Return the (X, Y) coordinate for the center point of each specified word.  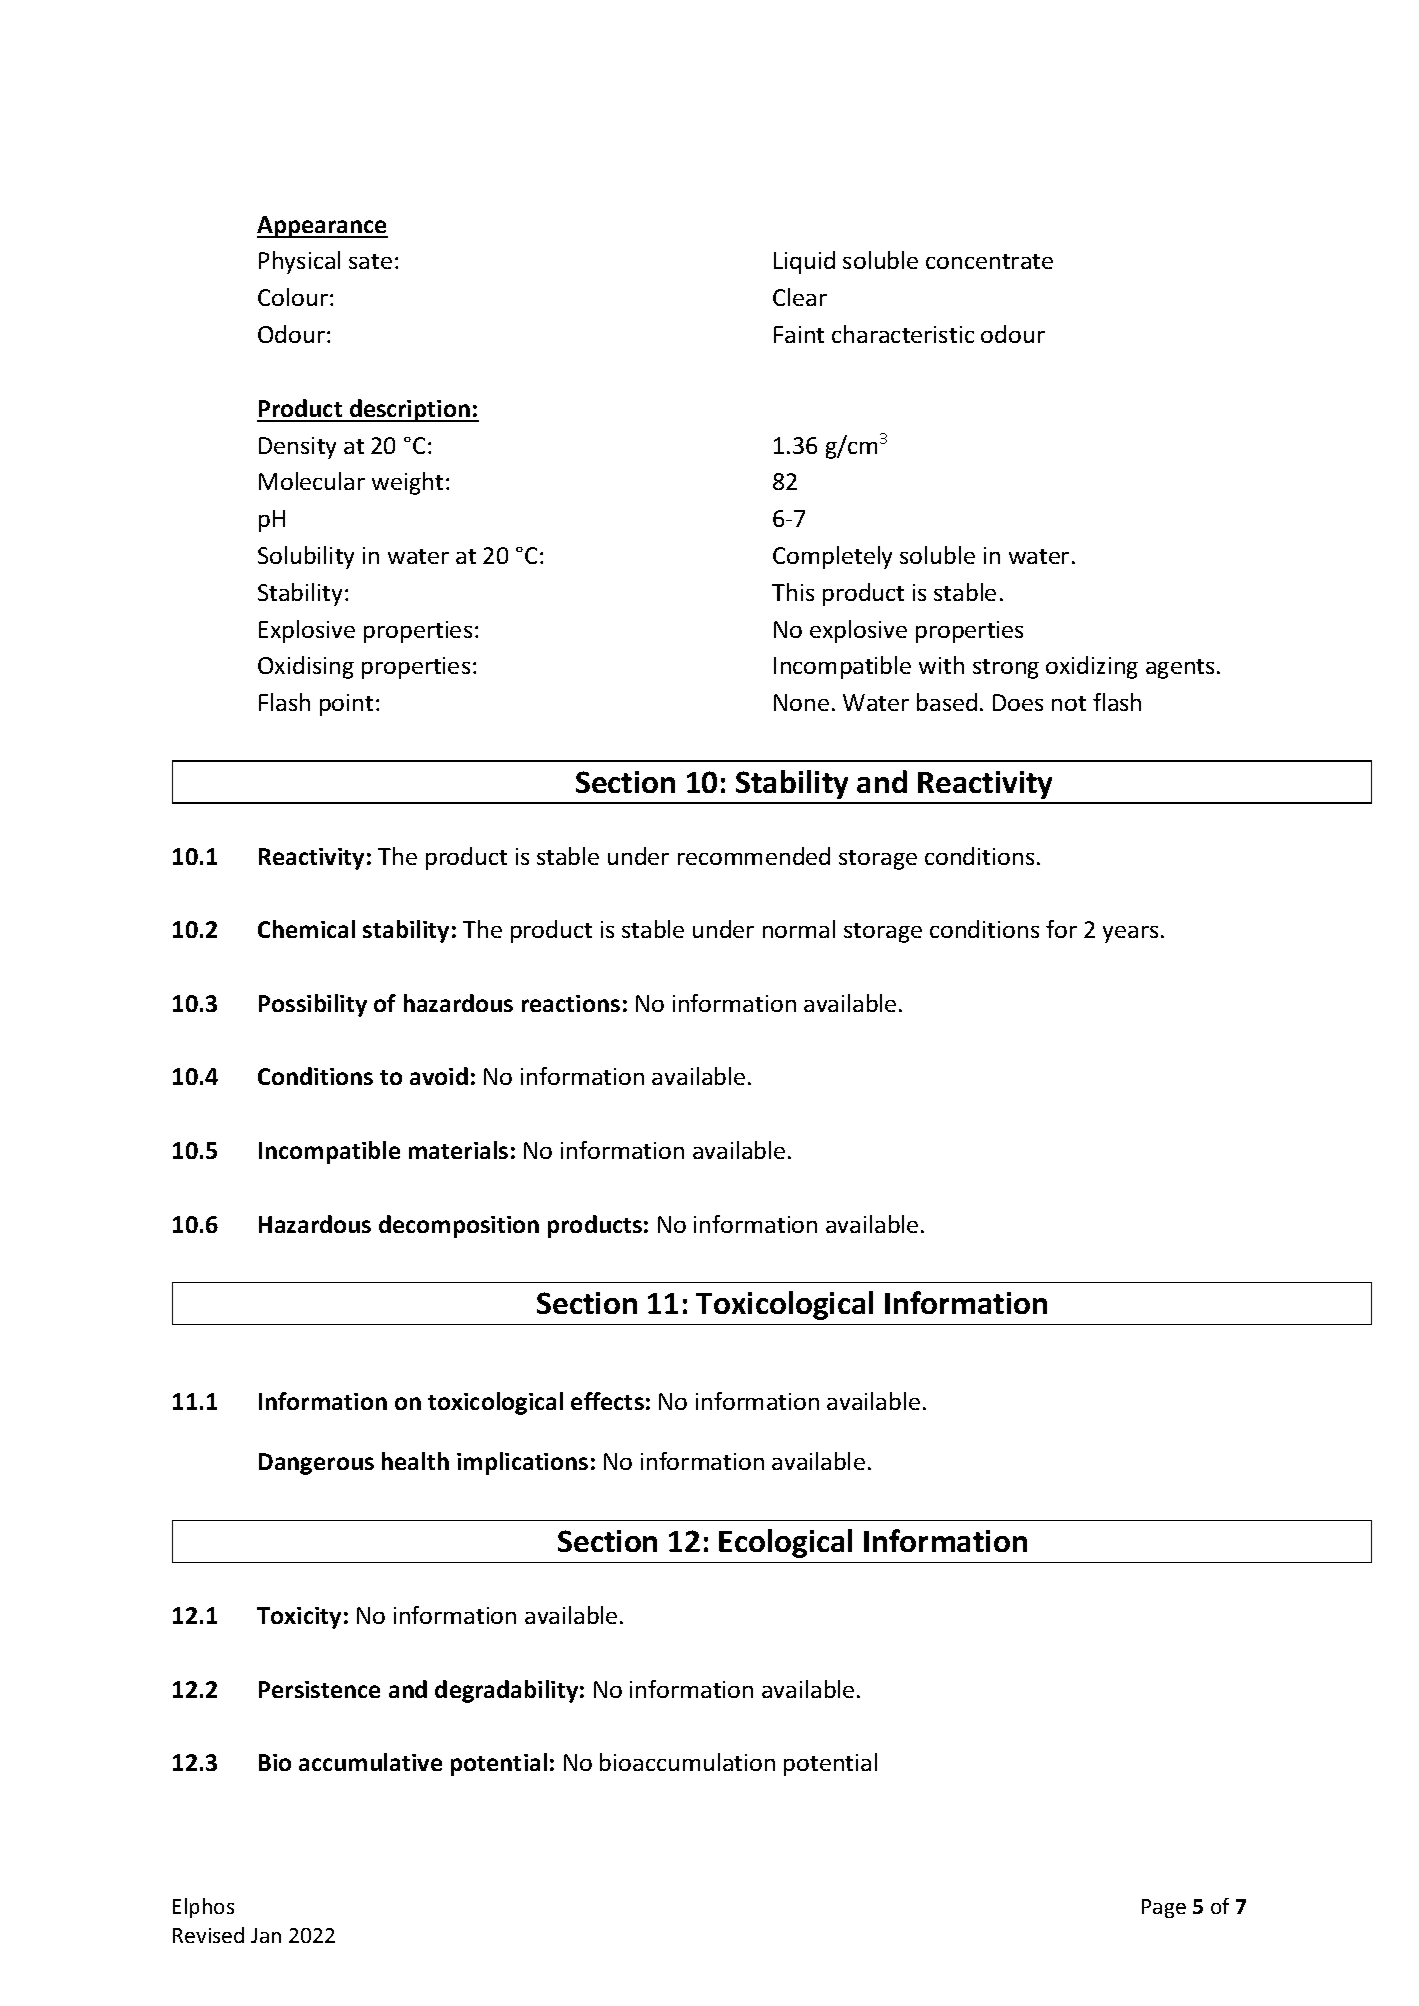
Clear (800, 297)
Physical (299, 262)
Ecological (785, 1543)
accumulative (370, 1762)
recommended (754, 856)
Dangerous (316, 1464)
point (346, 705)
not (1069, 703)
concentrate (989, 261)
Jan (266, 1935)
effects (607, 1401)
